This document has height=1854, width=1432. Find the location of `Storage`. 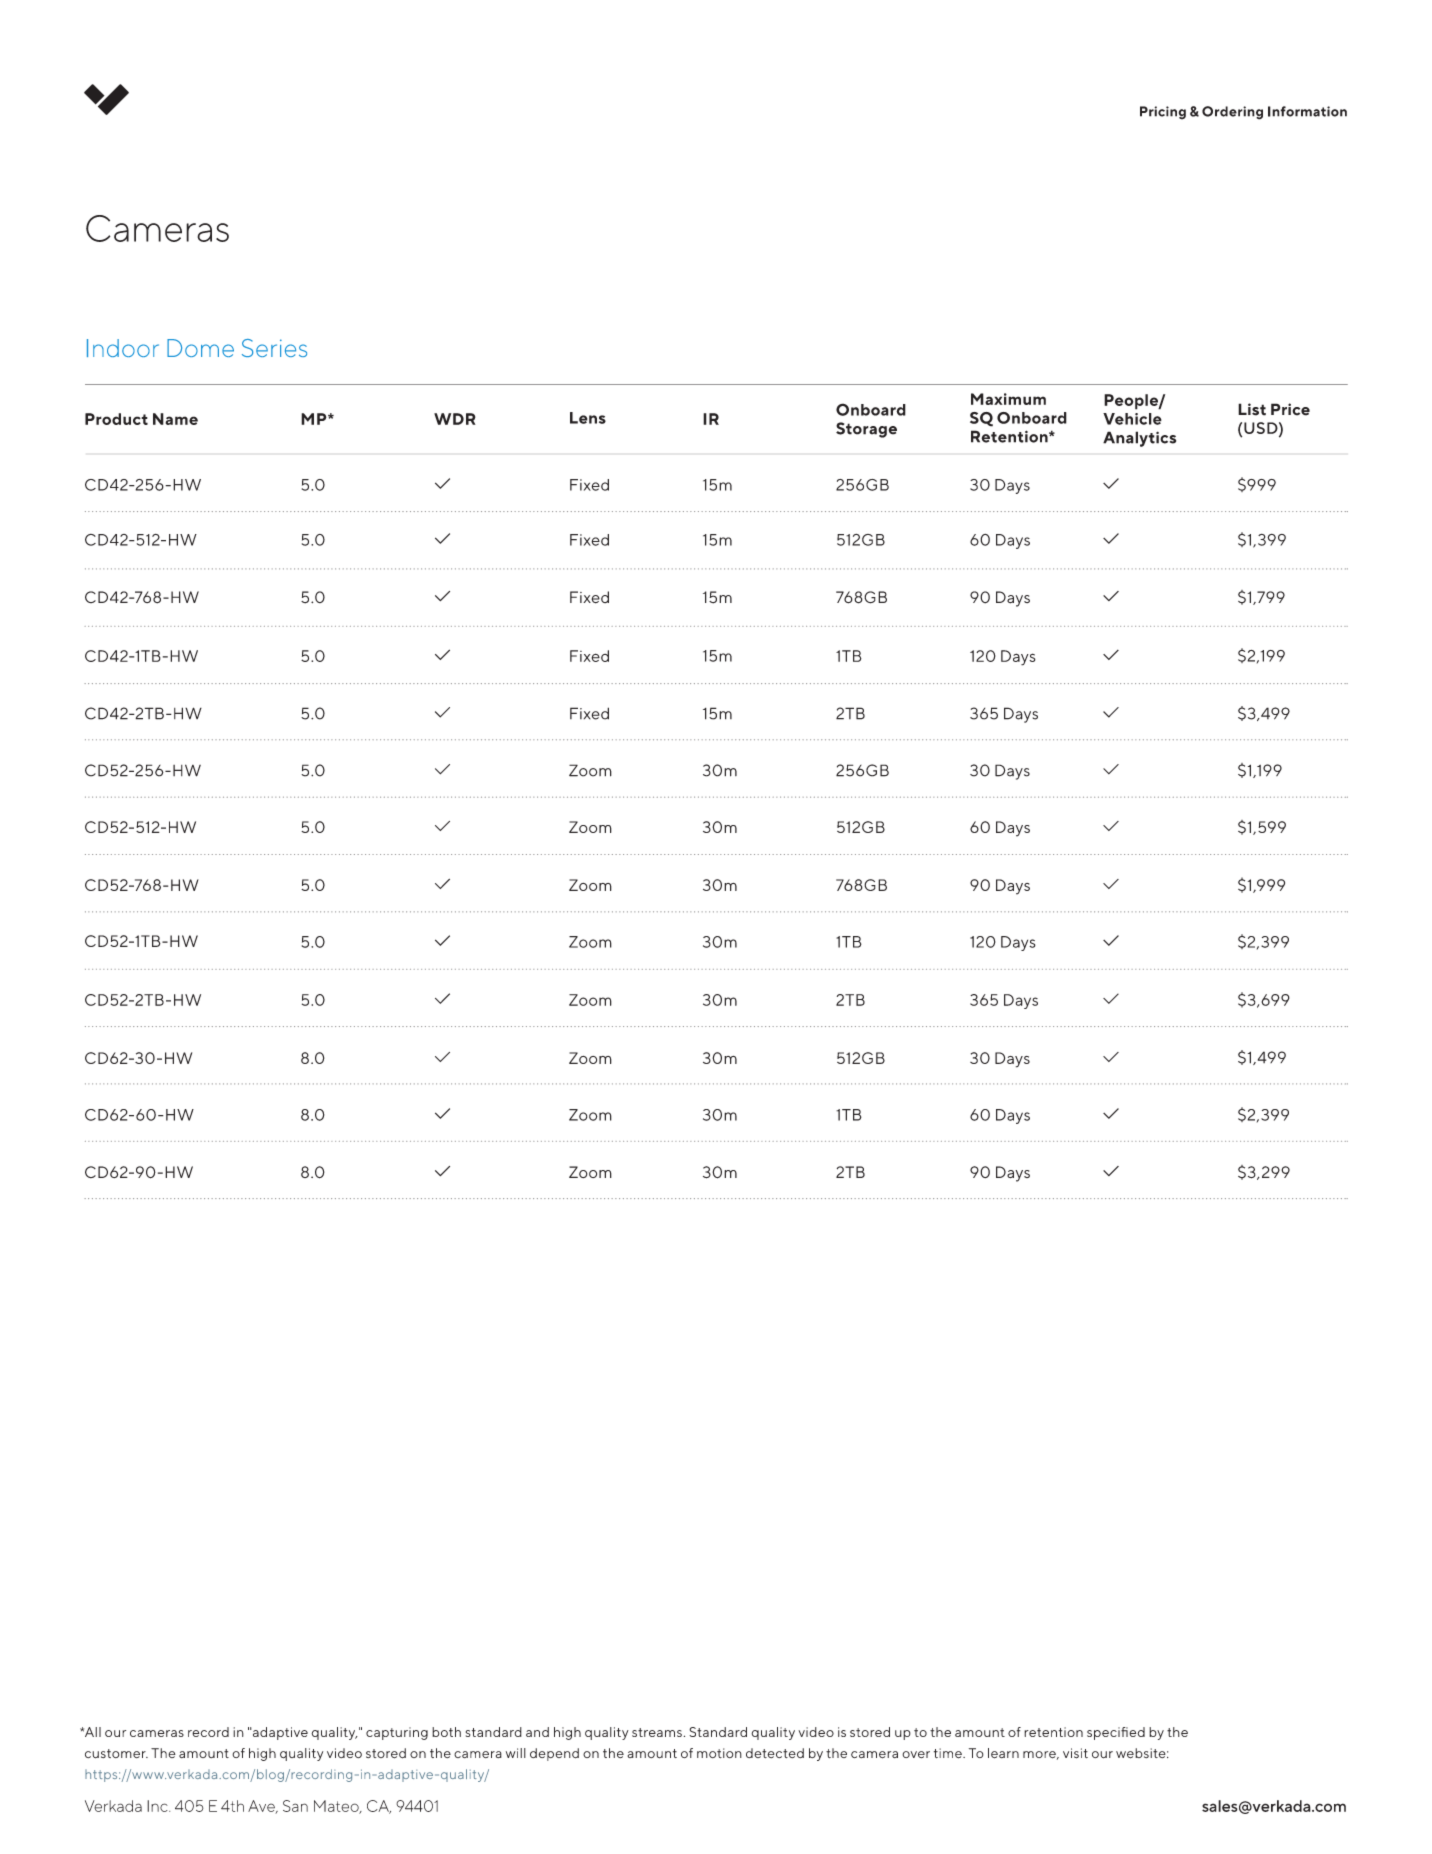

Storage is located at coordinates (866, 430).
